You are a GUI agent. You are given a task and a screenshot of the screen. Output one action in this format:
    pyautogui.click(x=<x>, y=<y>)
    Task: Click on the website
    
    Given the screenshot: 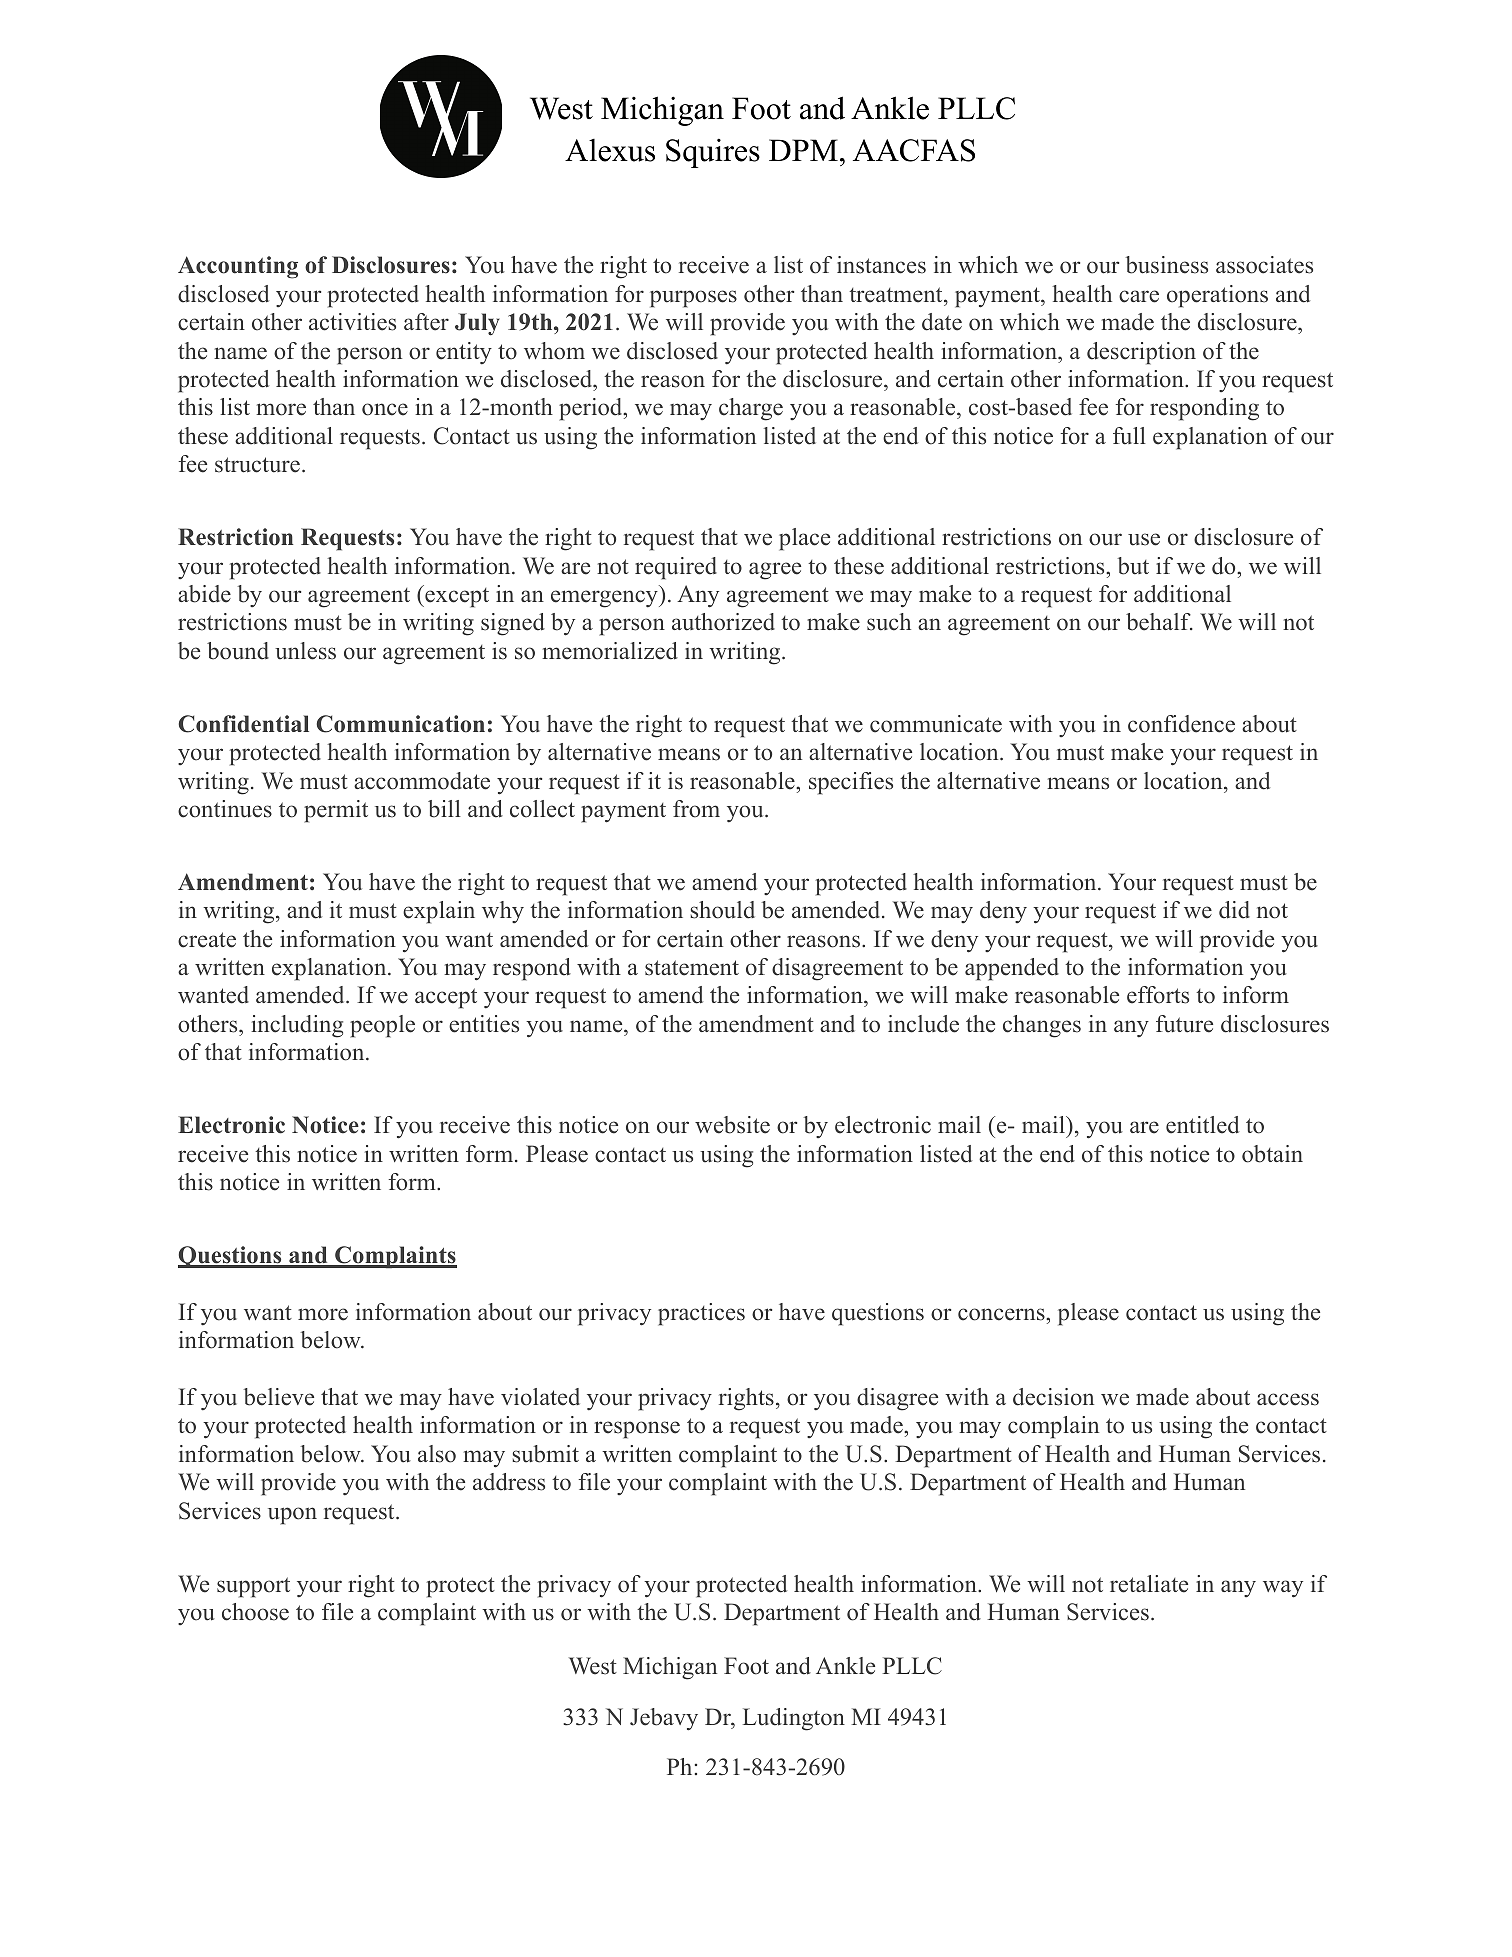 What is the action you would take?
    pyautogui.click(x=732, y=1125)
